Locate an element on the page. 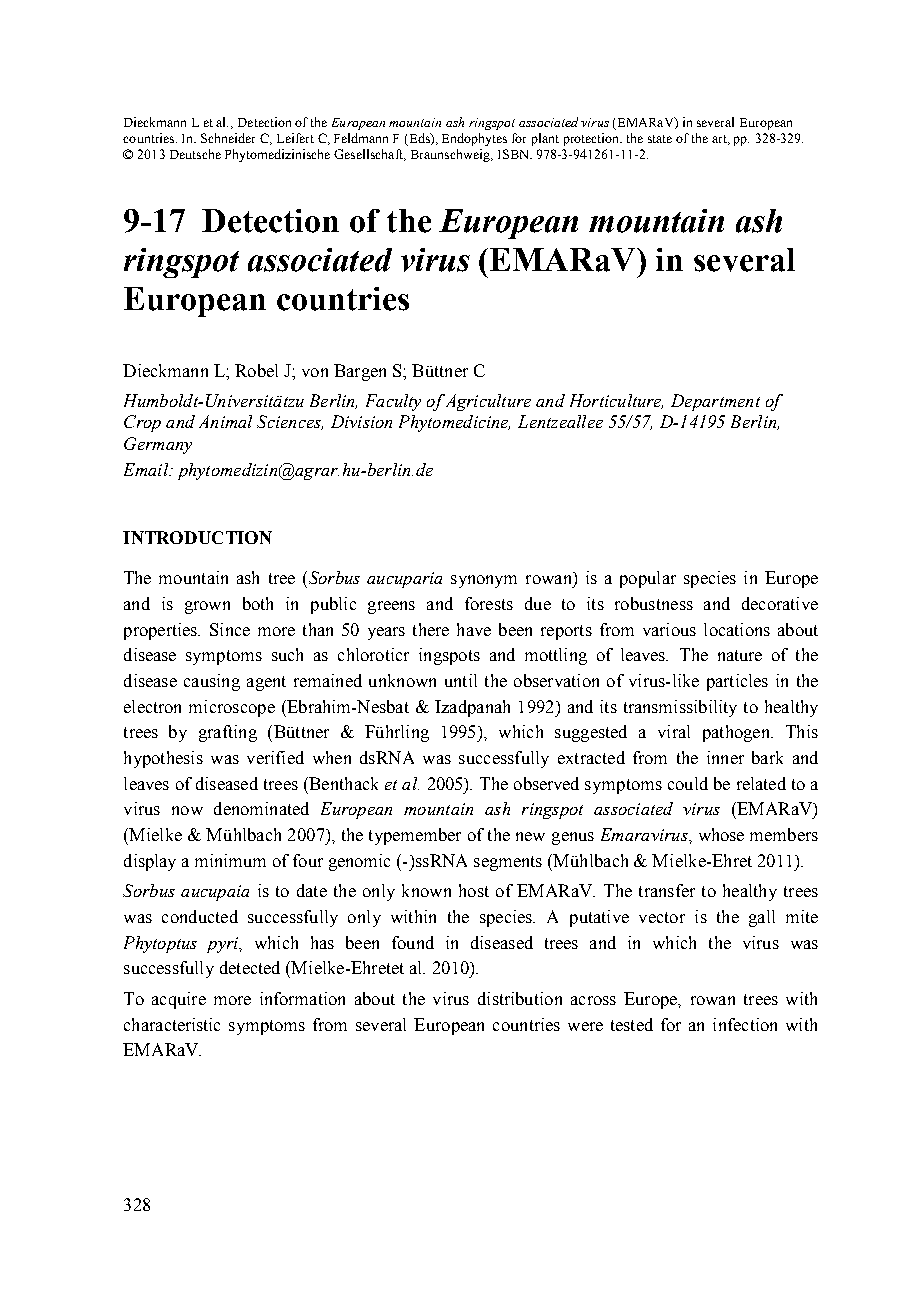  Department is located at coordinates (715, 402).
